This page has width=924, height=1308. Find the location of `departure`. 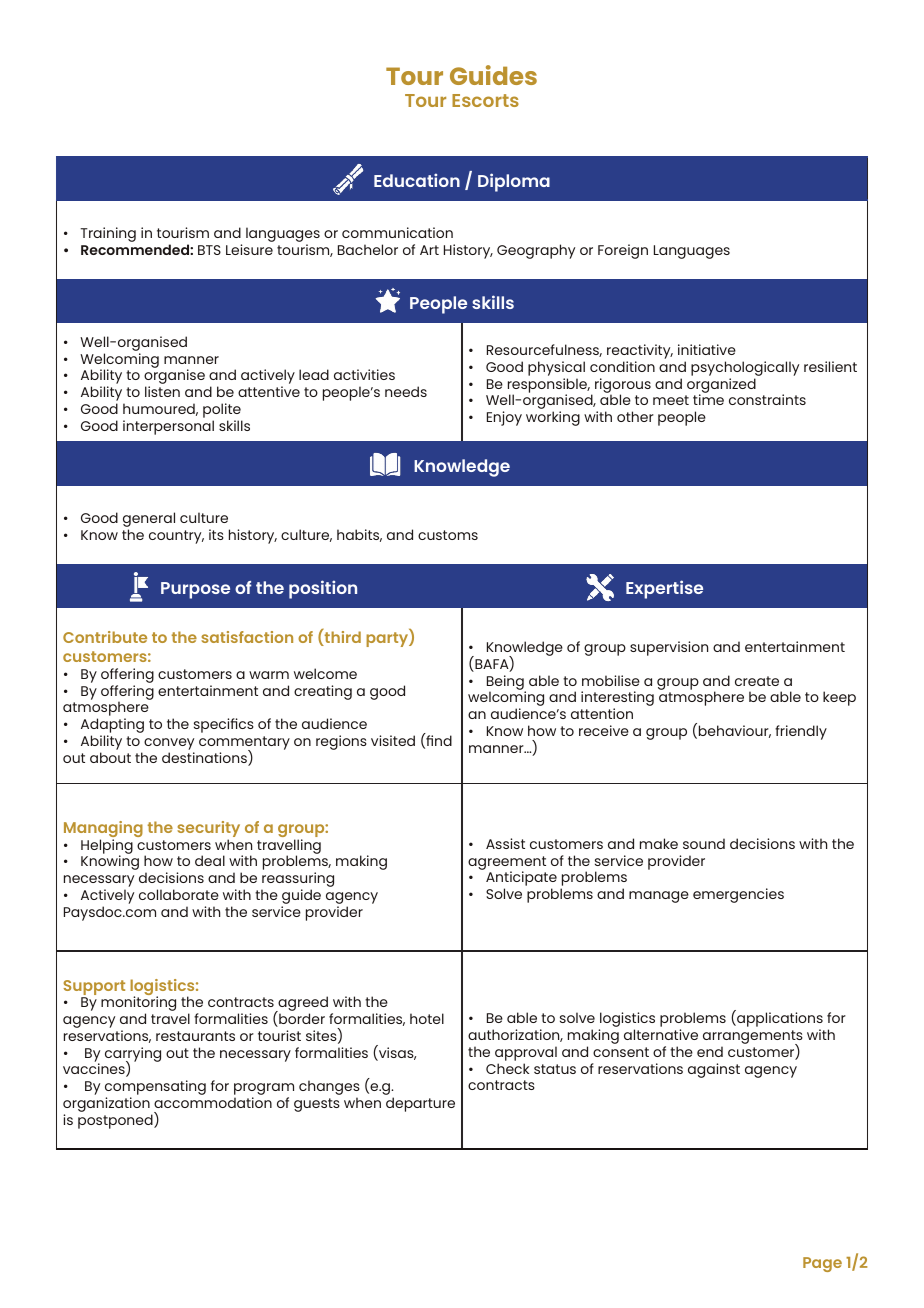

departure is located at coordinates (420, 1104).
